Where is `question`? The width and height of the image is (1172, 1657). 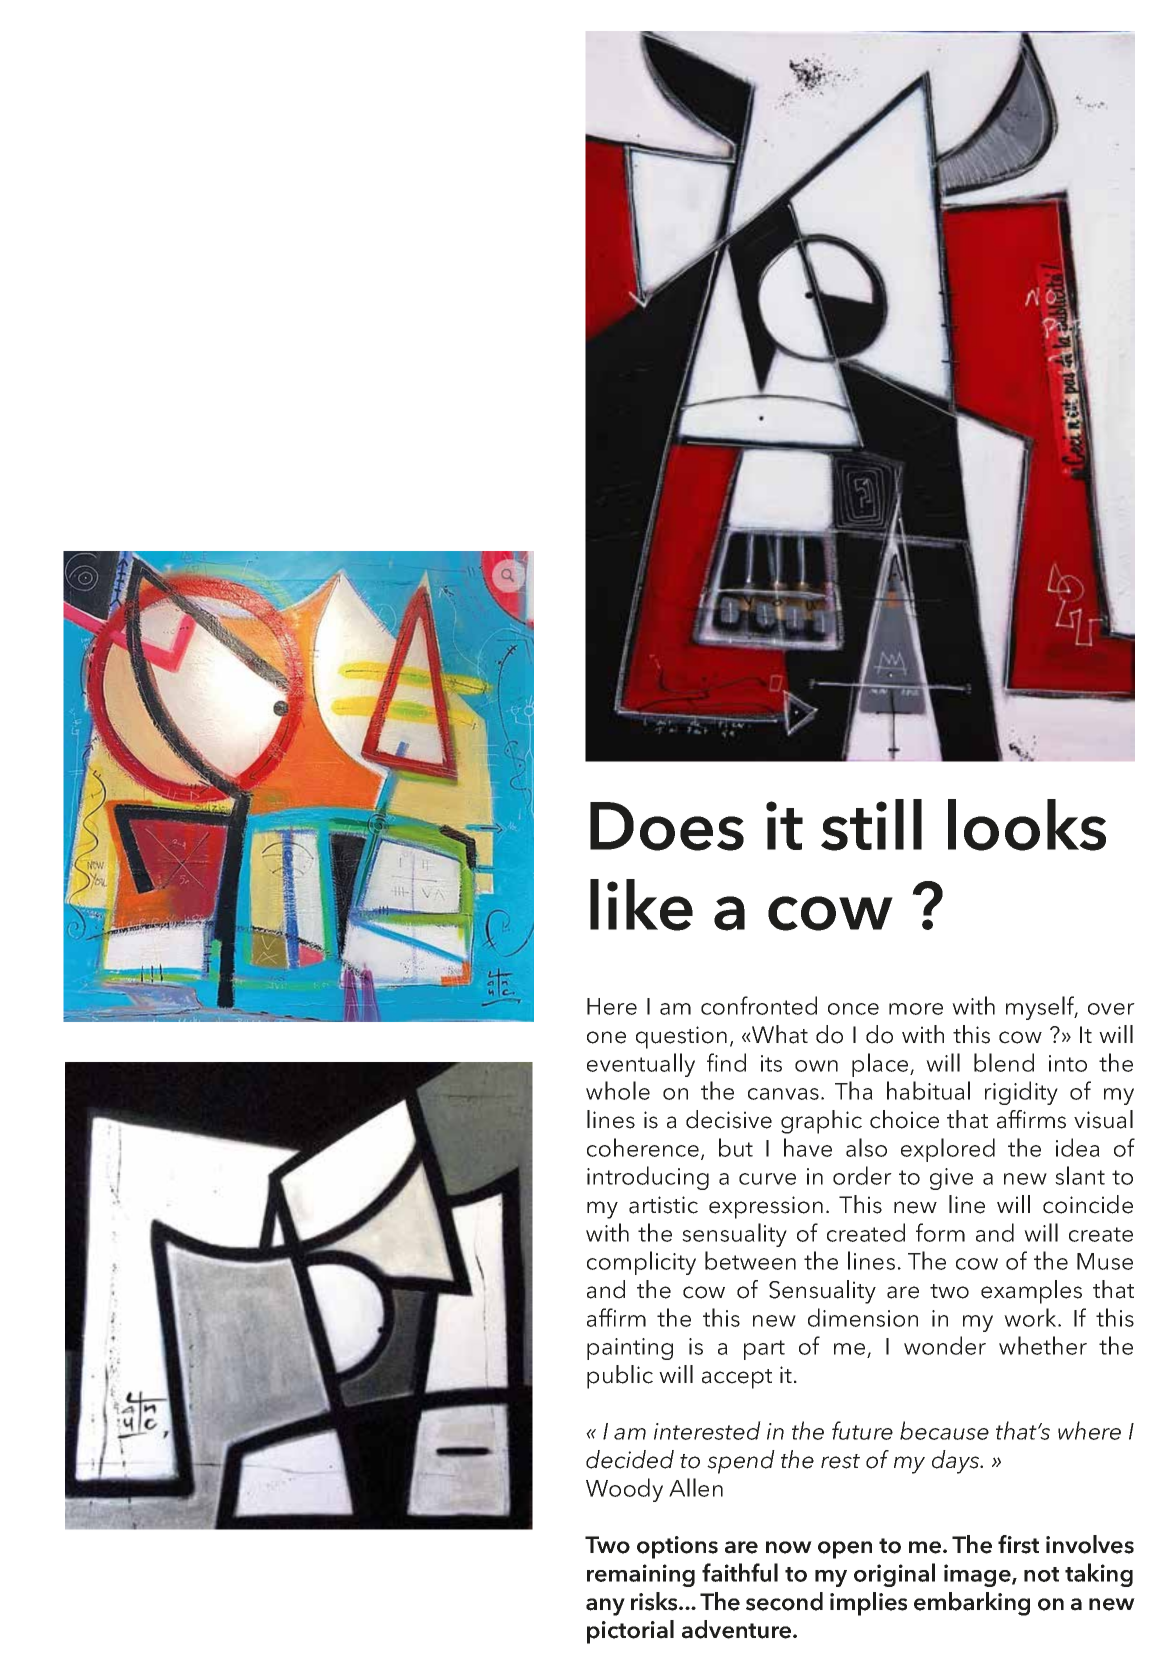
question is located at coordinates (681, 1037).
